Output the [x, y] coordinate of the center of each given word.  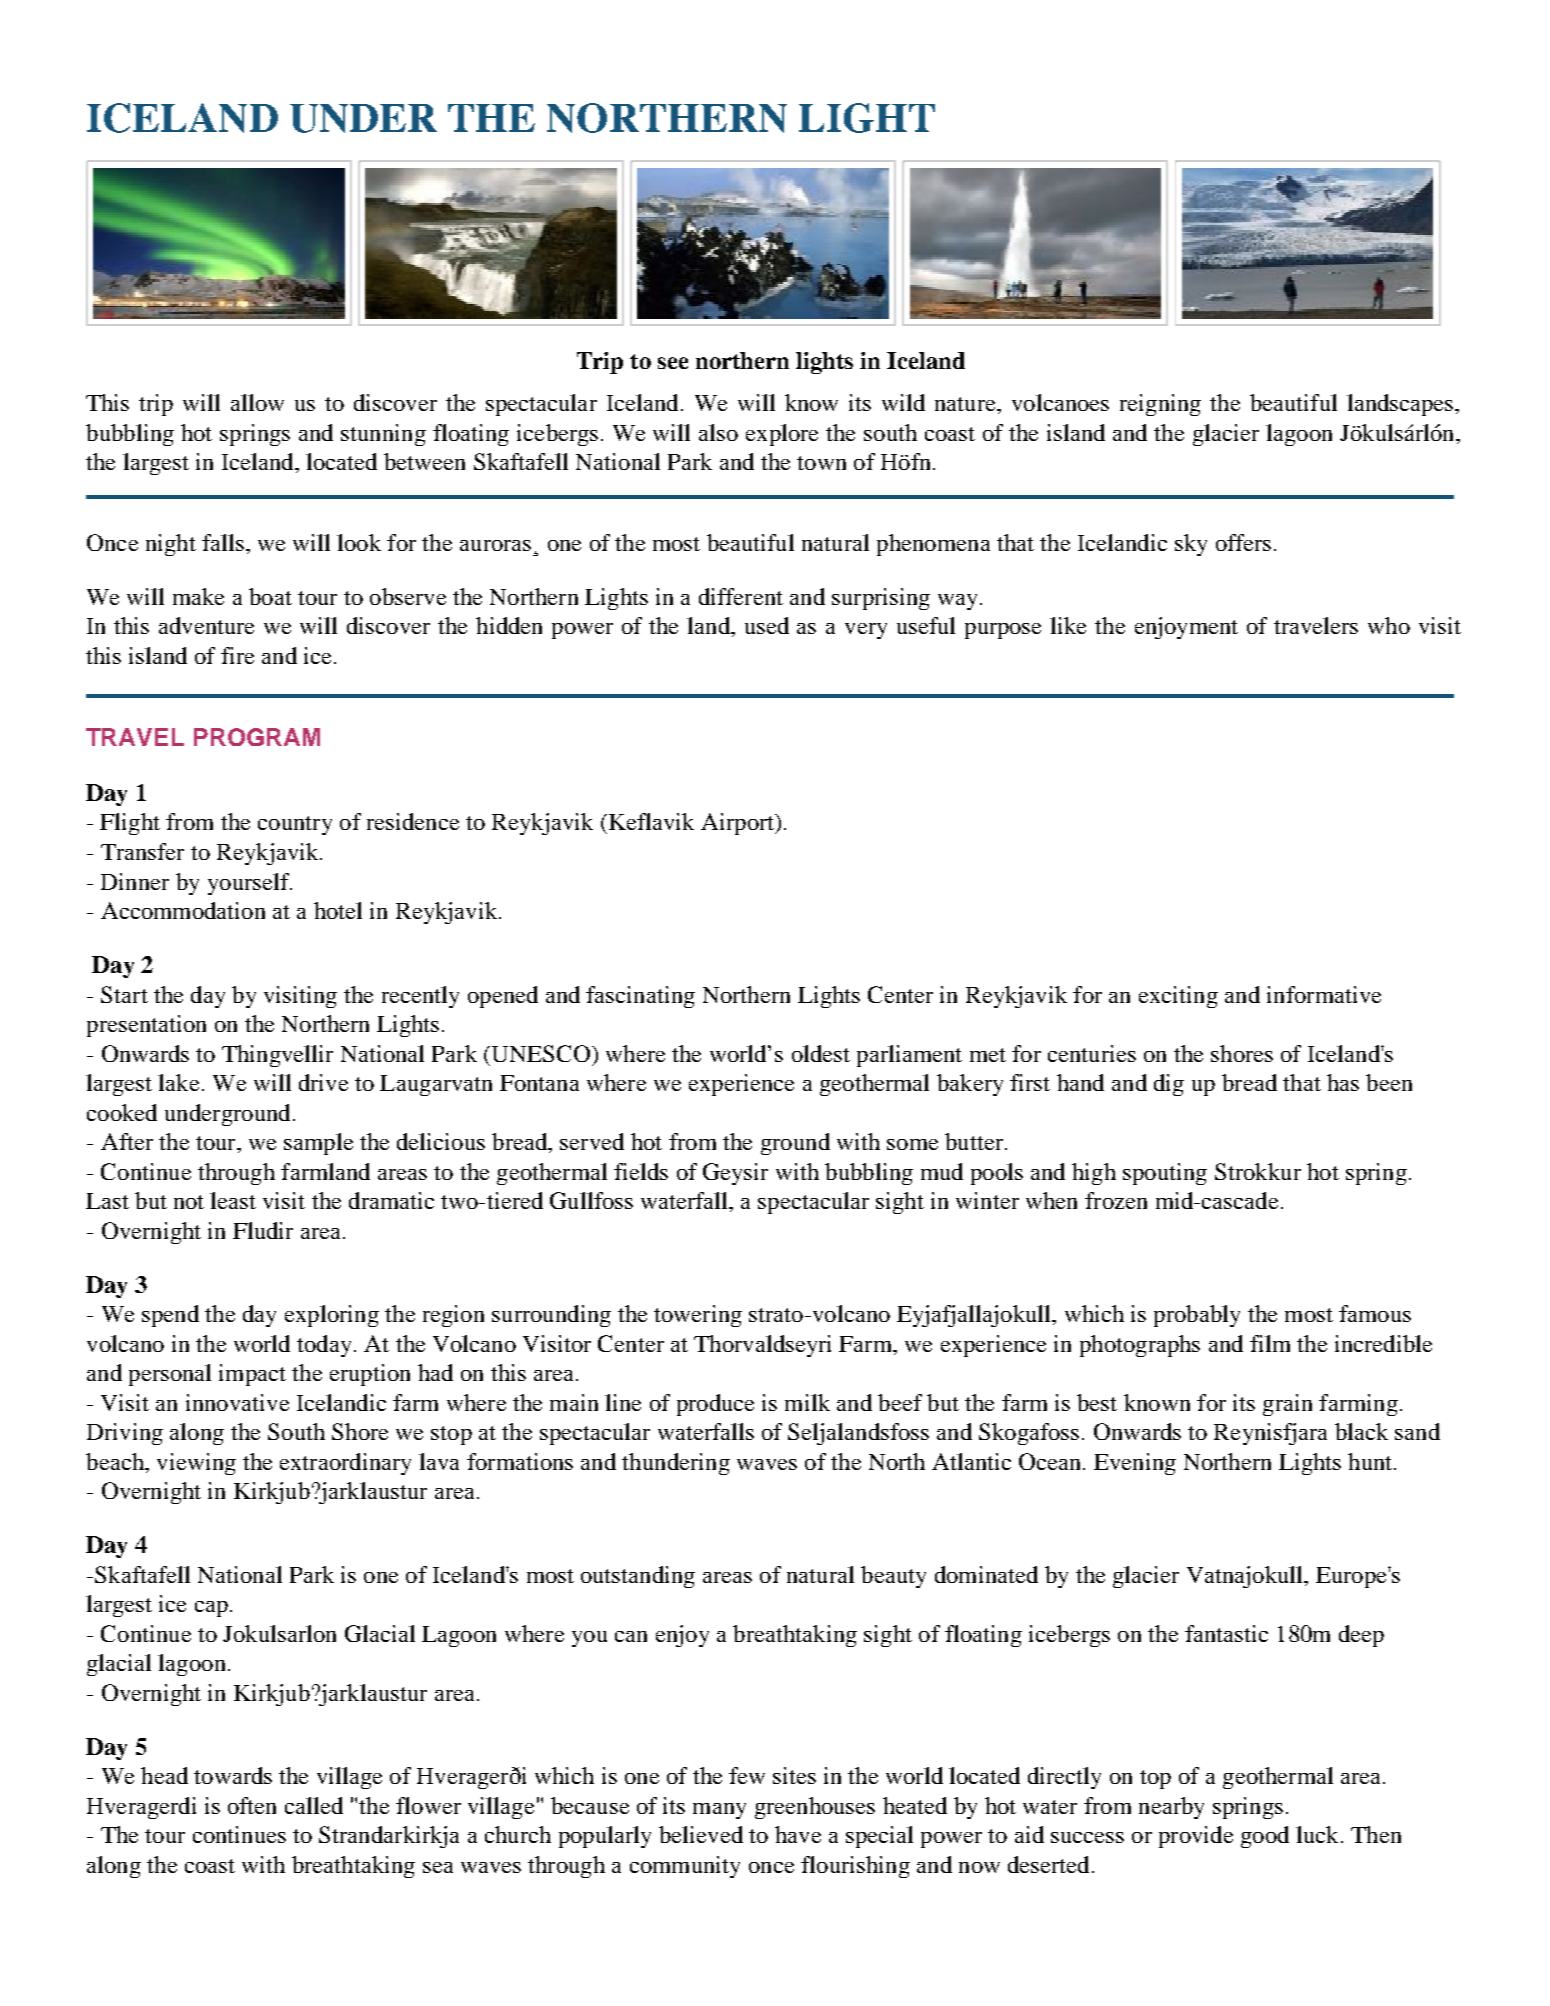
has [1343, 1082]
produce [715, 1405]
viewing [196, 1464]
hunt [1371, 1461]
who [1389, 625]
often [252, 1805]
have [798, 1834]
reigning [1160, 405]
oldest [821, 1053]
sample [318, 1144]
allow [257, 402]
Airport [739, 824]
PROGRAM [257, 737]
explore [782, 435]
